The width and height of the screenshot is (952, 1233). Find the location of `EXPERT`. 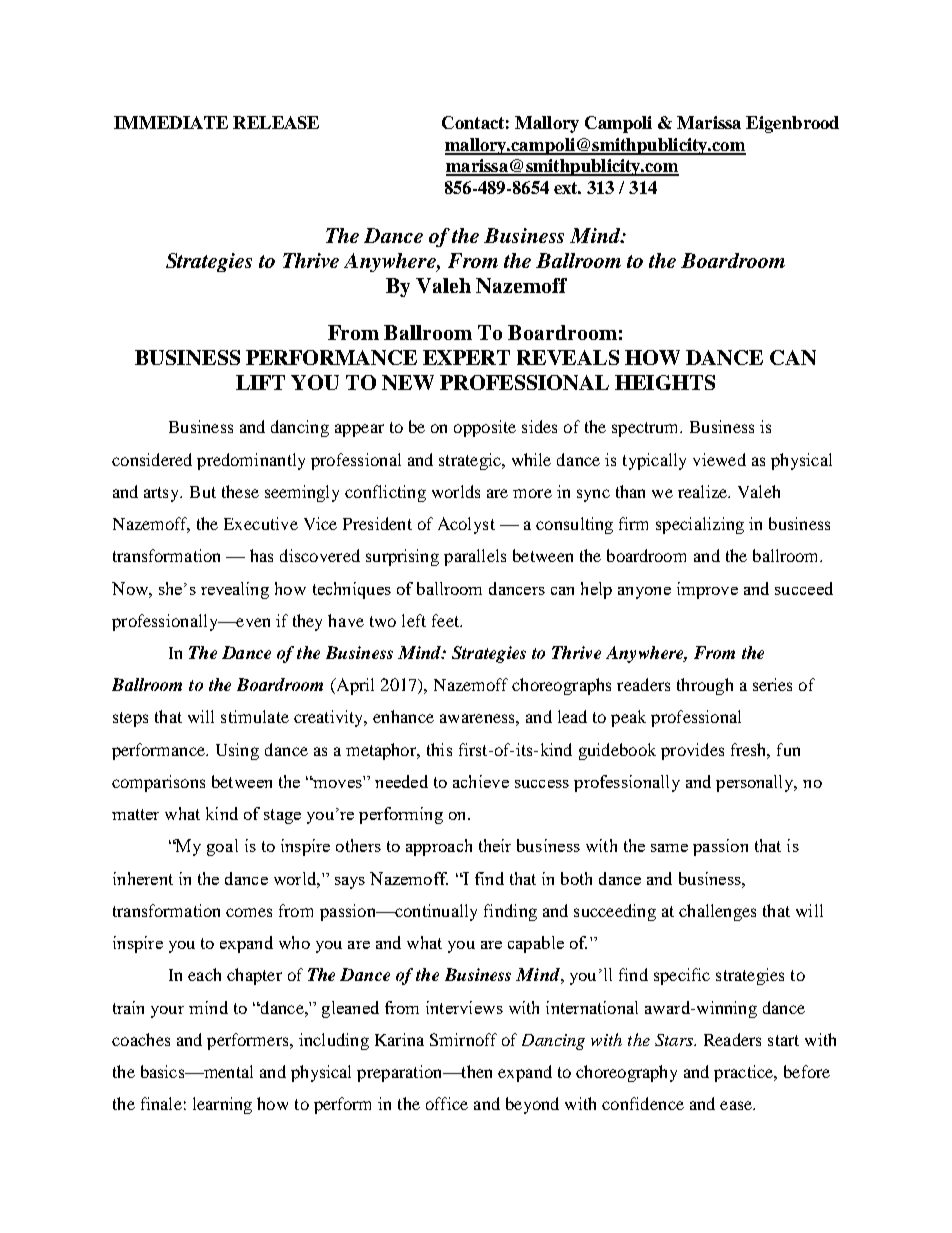

EXPERT is located at coordinates (466, 357).
